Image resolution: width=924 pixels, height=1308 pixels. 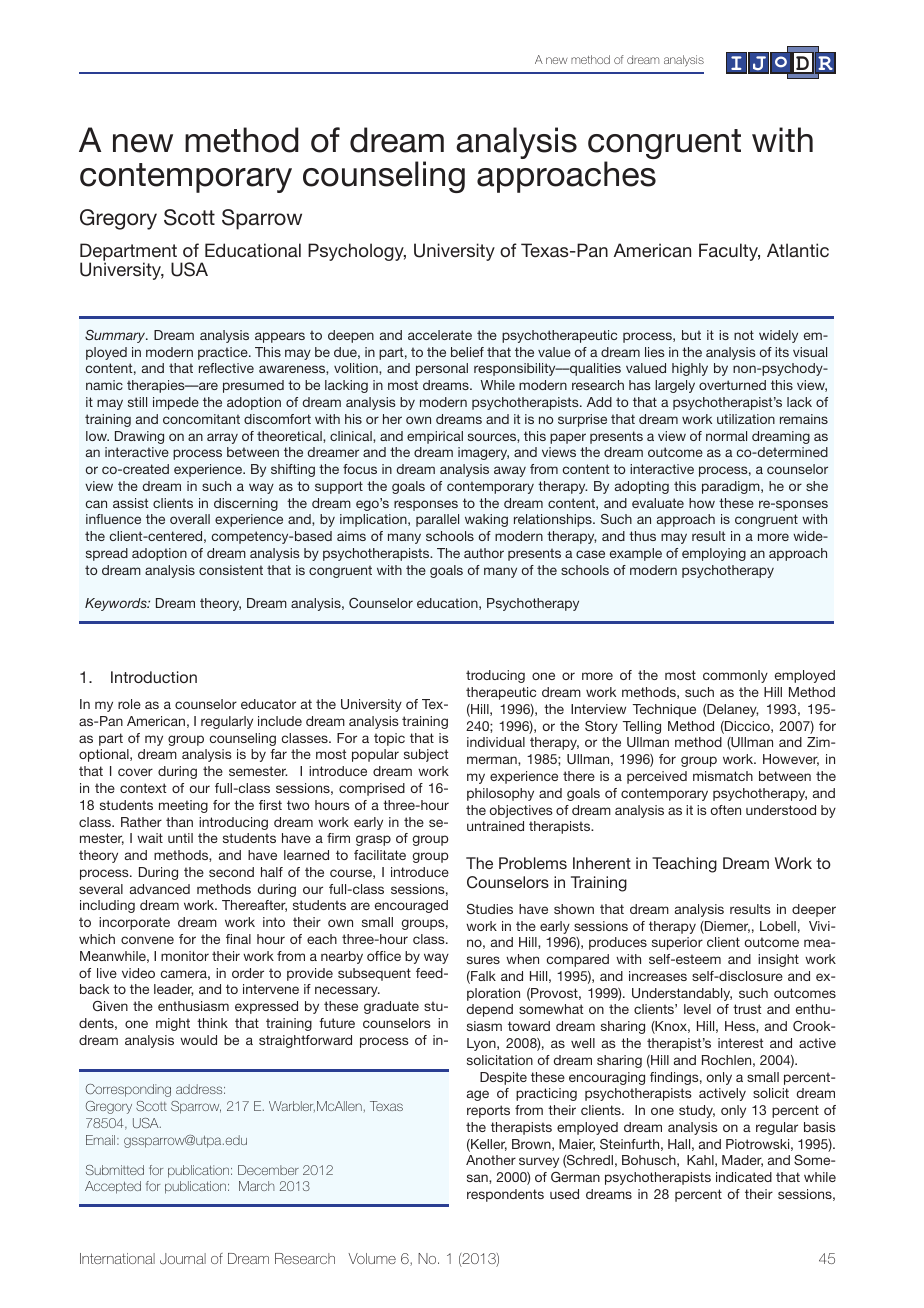 I want to click on indicated, so click(x=744, y=1177).
